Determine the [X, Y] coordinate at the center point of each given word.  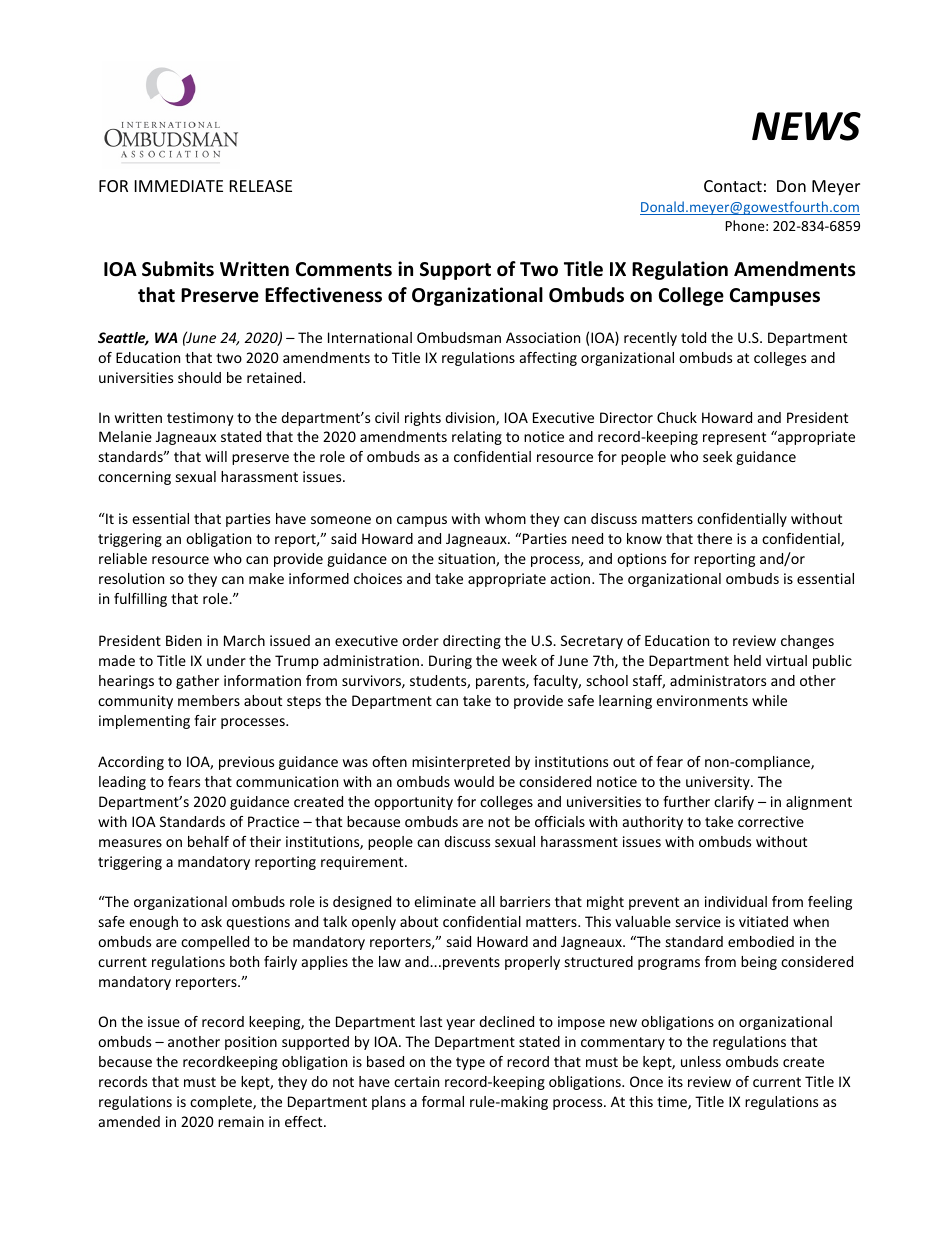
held [747, 660]
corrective [771, 821]
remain [241, 1121]
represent [734, 438]
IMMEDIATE [179, 186]
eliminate [445, 901]
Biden [184, 640]
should [199, 377]
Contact [733, 186]
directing [472, 642]
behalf [208, 841]
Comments [344, 269]
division [471, 419]
